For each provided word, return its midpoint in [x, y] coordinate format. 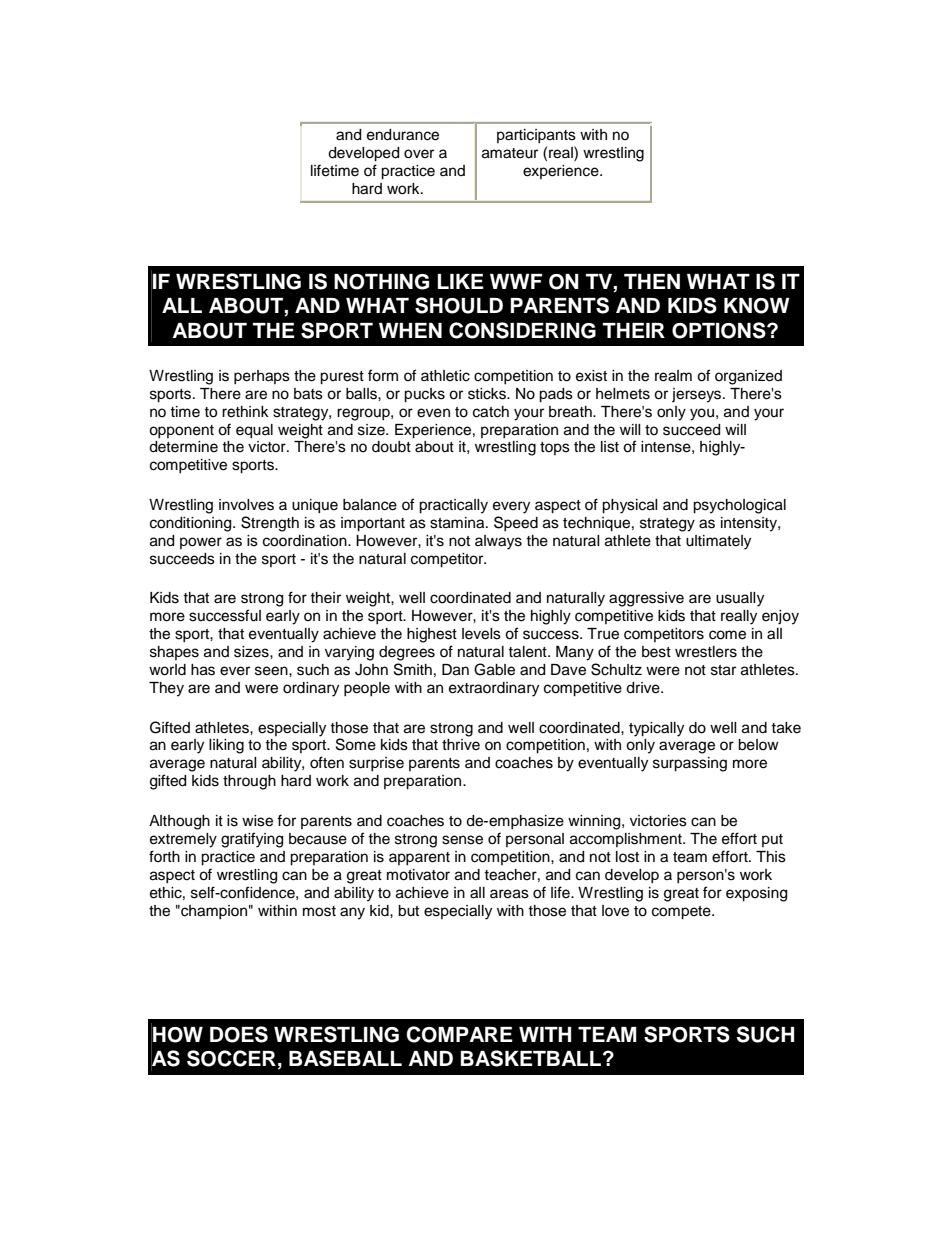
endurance [403, 135]
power [201, 543]
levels [481, 634]
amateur [510, 153]
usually [740, 599]
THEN [652, 281]
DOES [239, 1034]
